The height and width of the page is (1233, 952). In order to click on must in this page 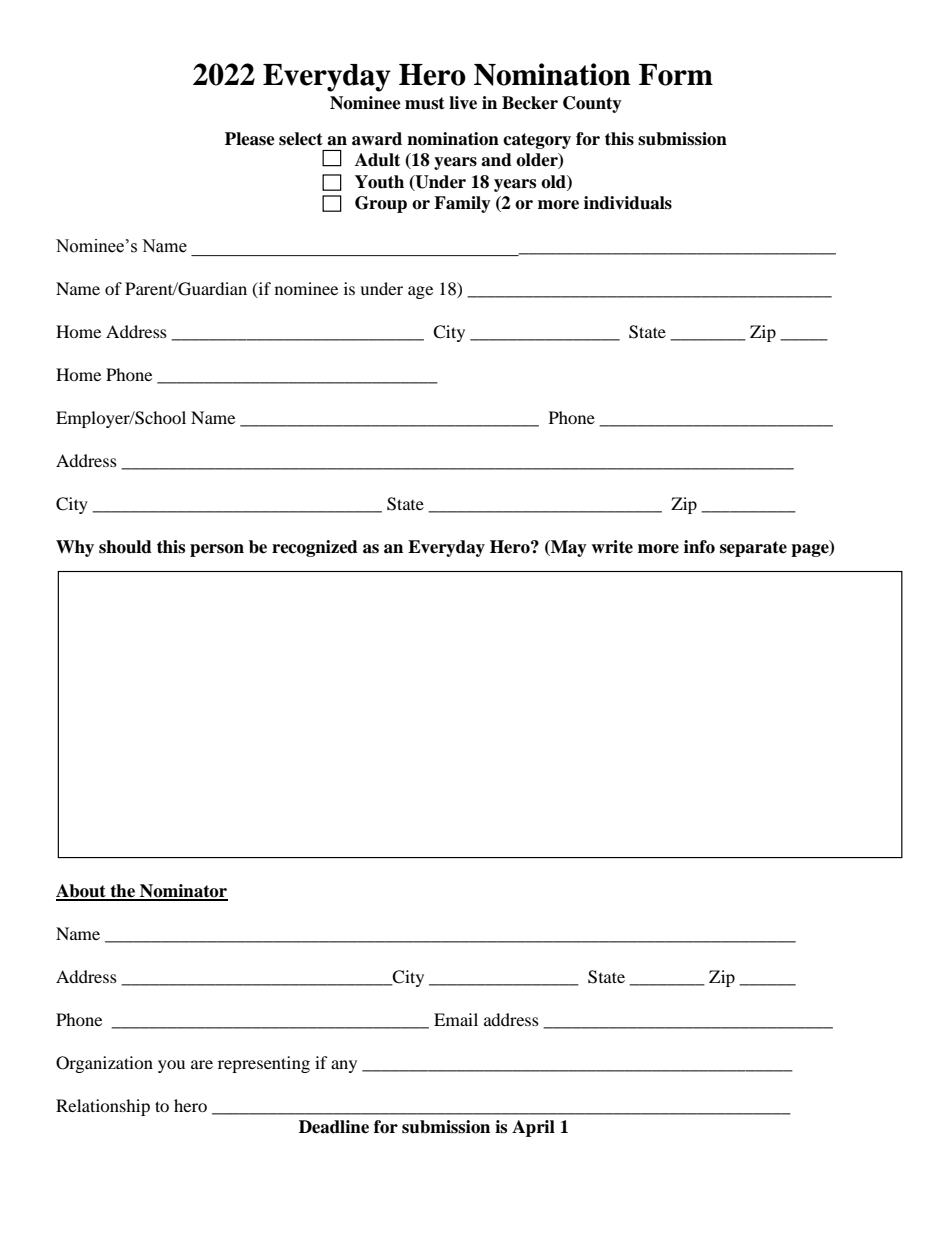, I will do `click(425, 103)`.
